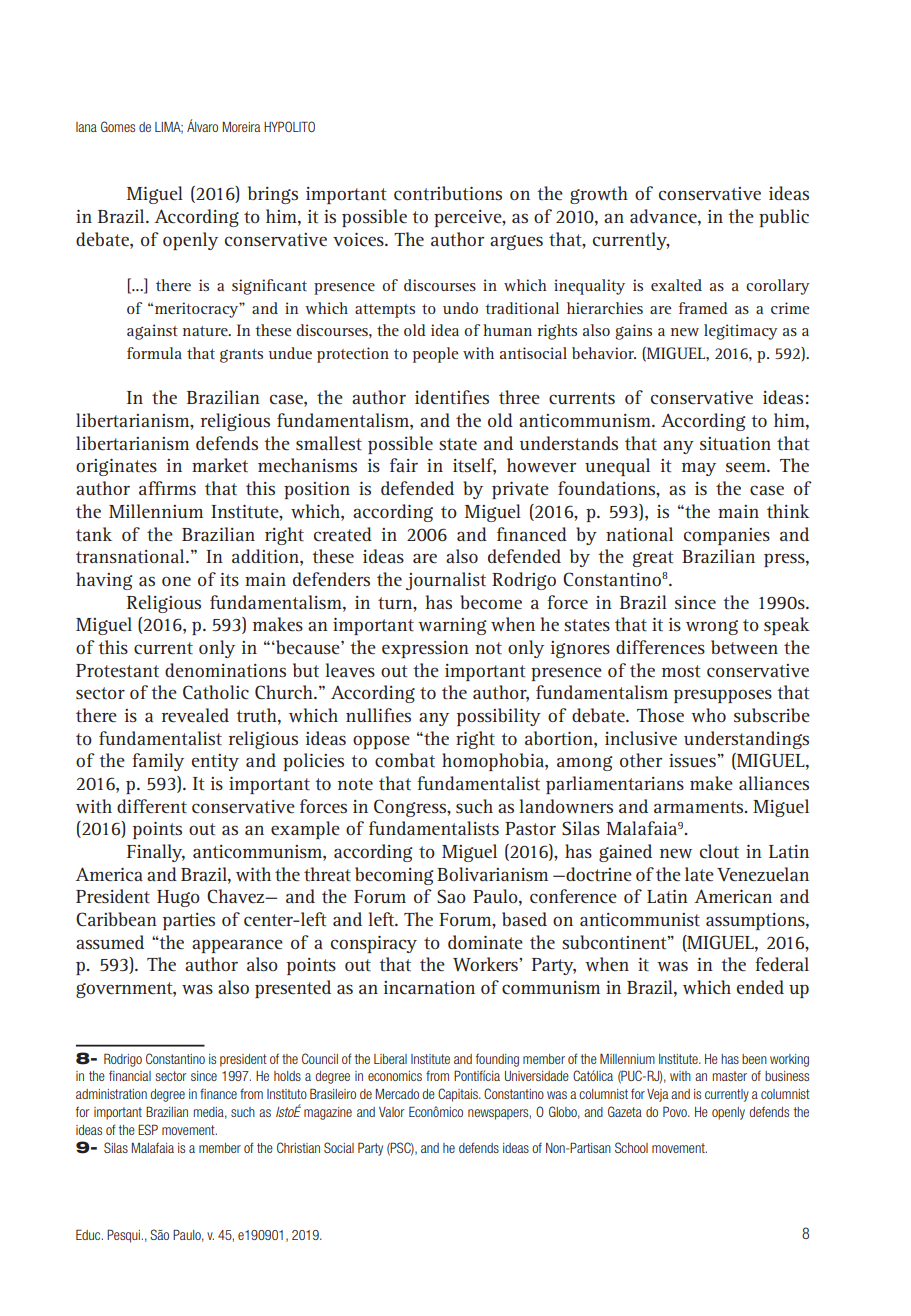 The width and height of the document is (911, 1316). I want to click on contributions, so click(448, 193).
